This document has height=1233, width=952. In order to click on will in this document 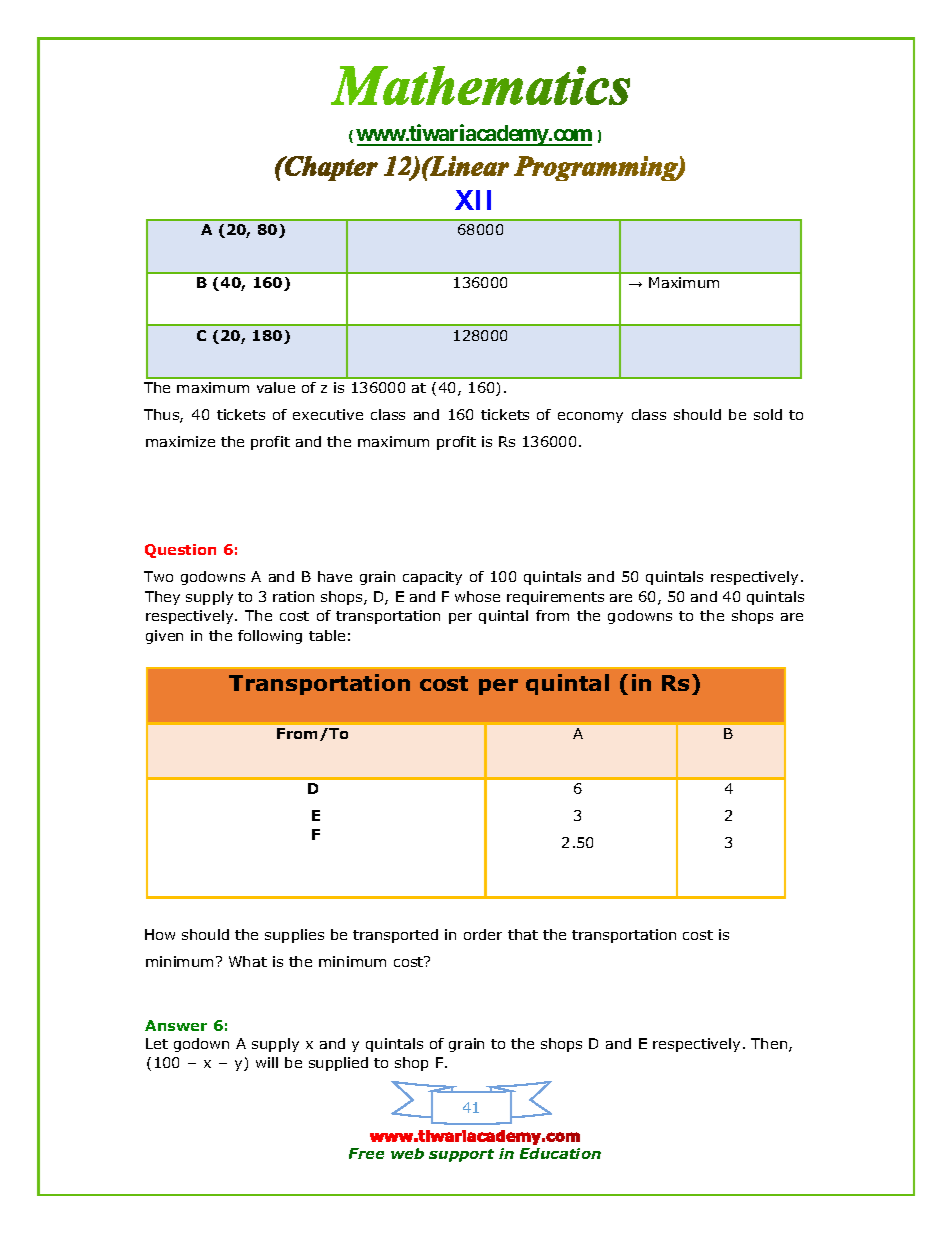, I will do `click(267, 1062)`.
